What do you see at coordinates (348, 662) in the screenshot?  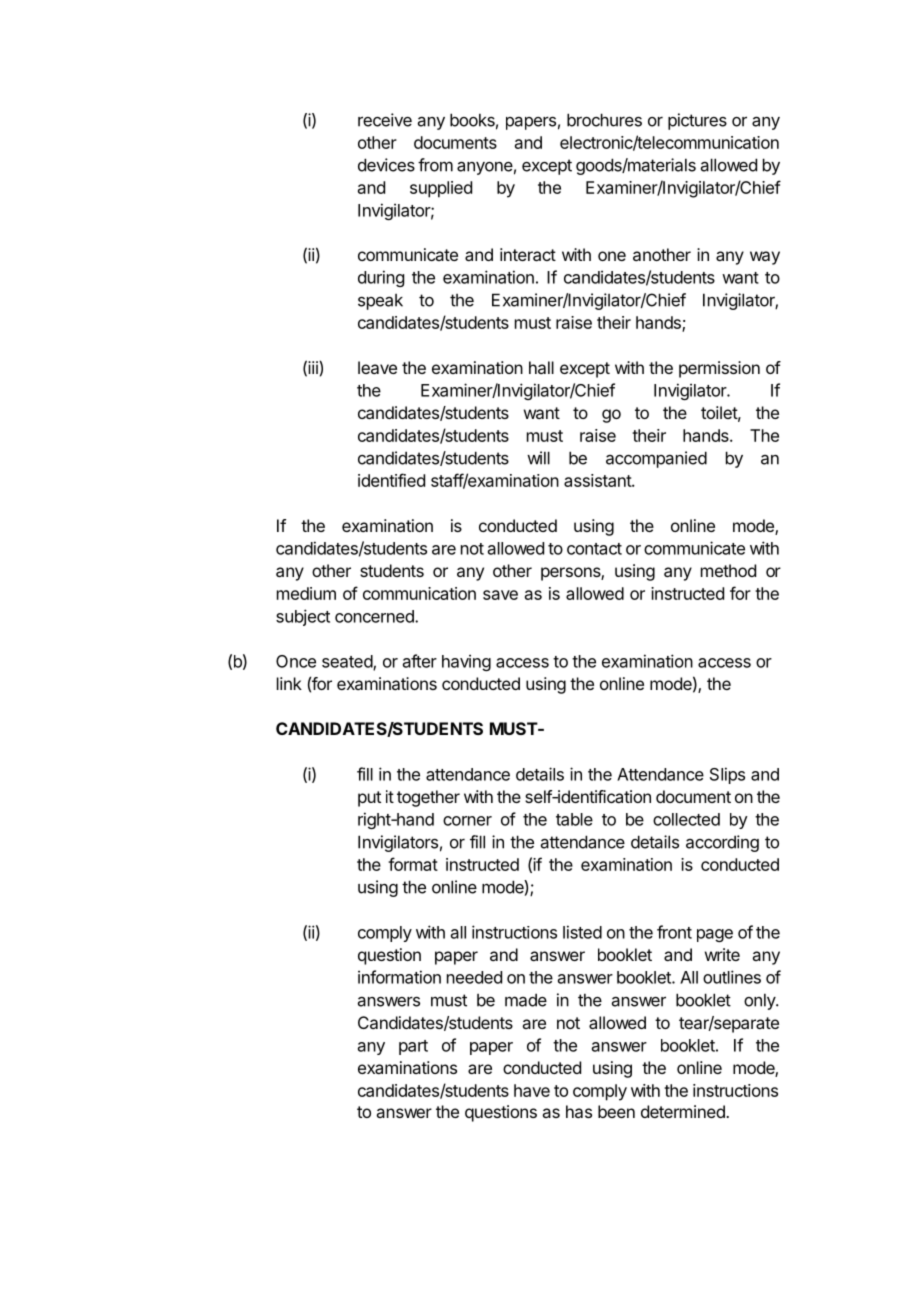 I see `seated` at bounding box center [348, 662].
